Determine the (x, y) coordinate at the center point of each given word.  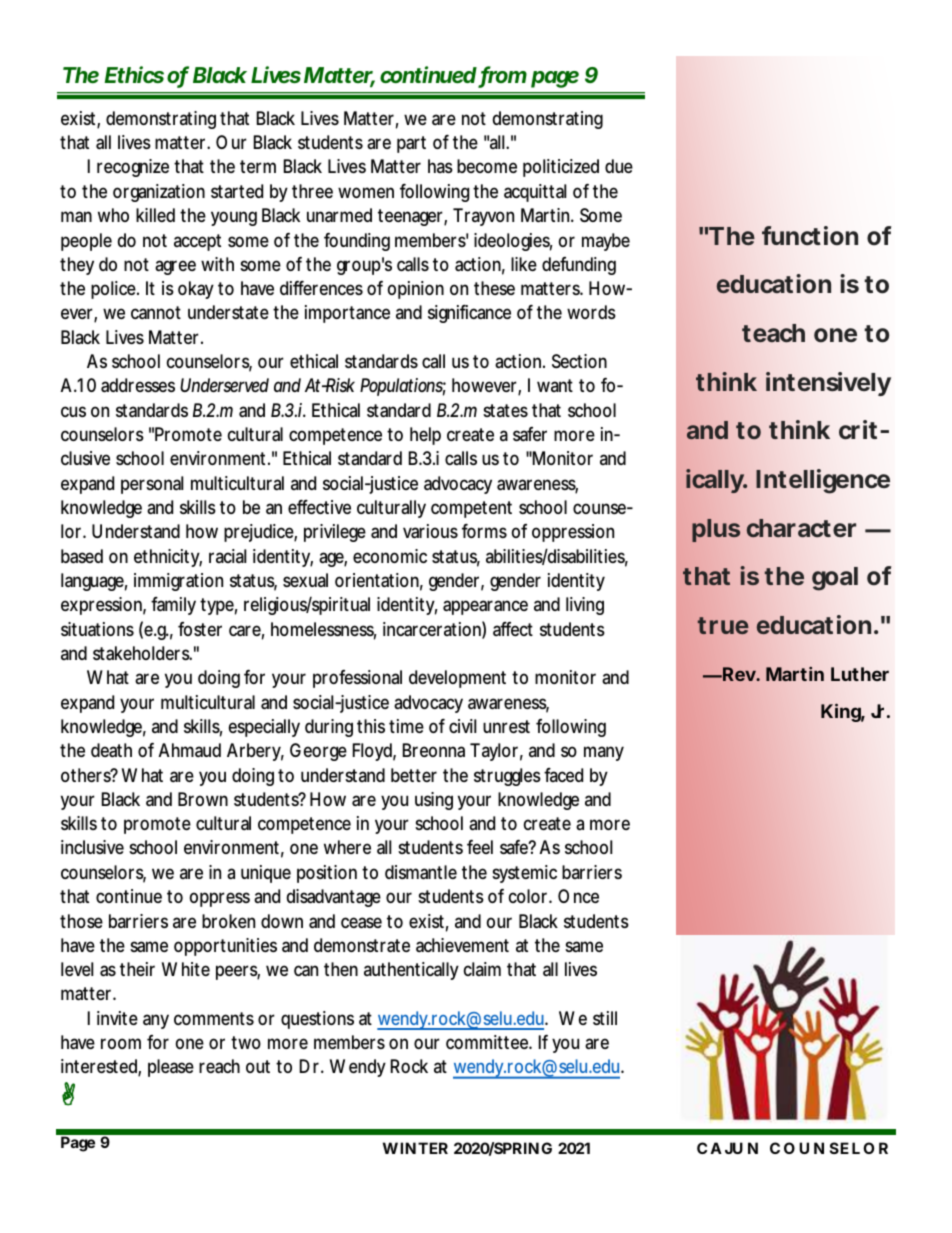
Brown (203, 799)
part (411, 144)
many (604, 753)
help (425, 436)
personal (152, 485)
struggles (507, 777)
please (171, 1068)
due (619, 166)
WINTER (415, 1148)
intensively (828, 384)
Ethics (134, 74)
